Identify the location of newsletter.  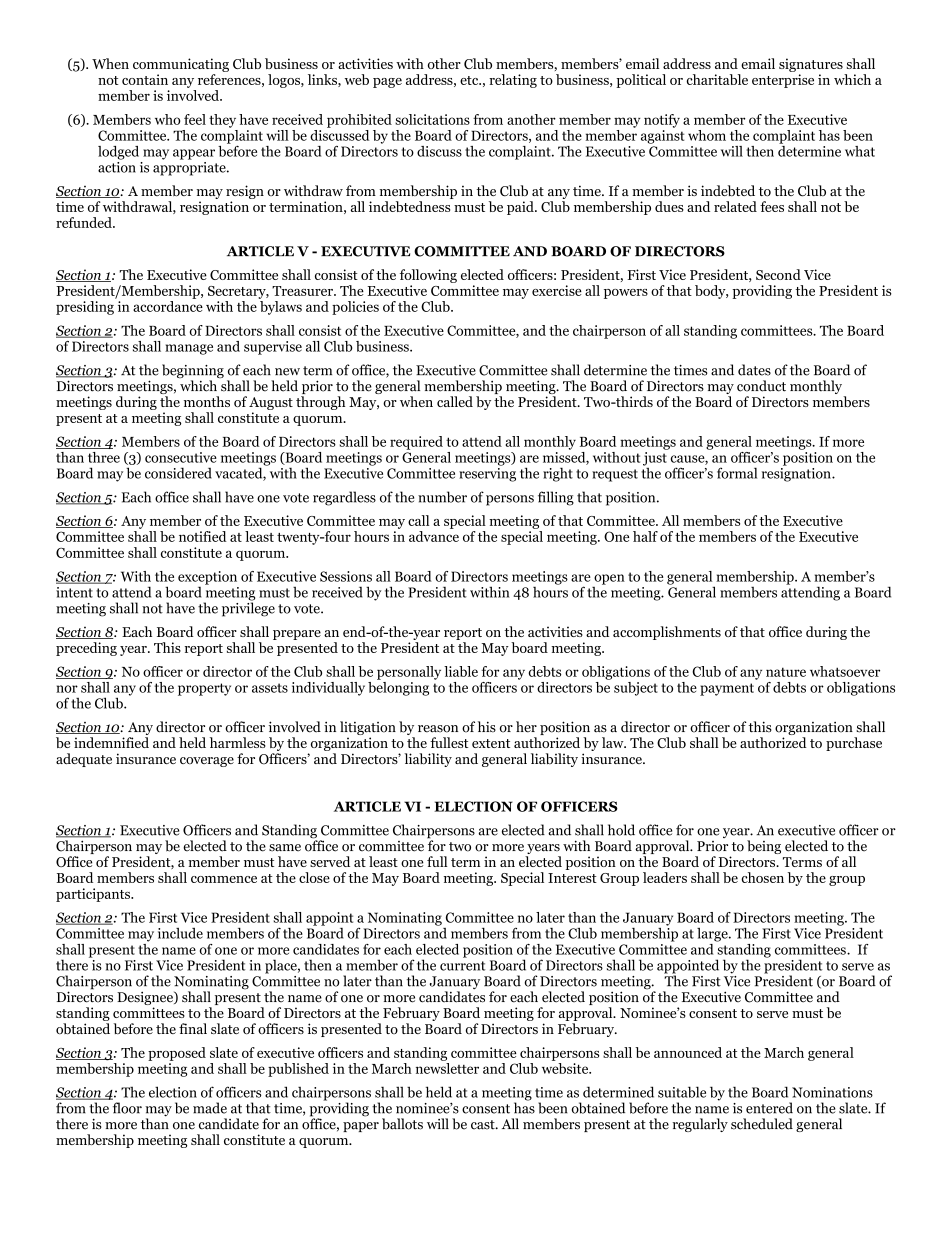
(447, 1068).
